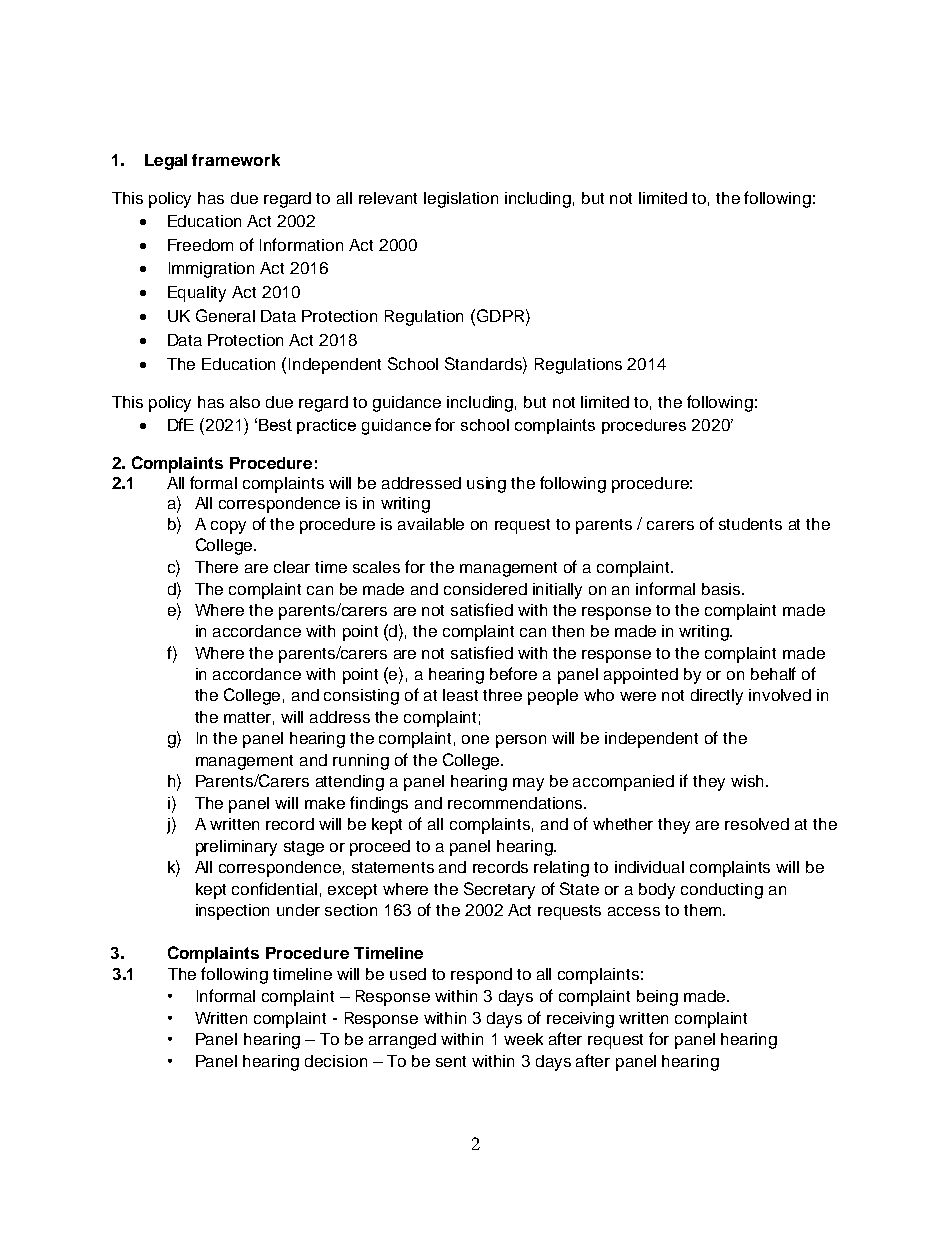 The image size is (952, 1233). What do you see at coordinates (451, 1061) in the screenshot?
I see `sent` at bounding box center [451, 1061].
